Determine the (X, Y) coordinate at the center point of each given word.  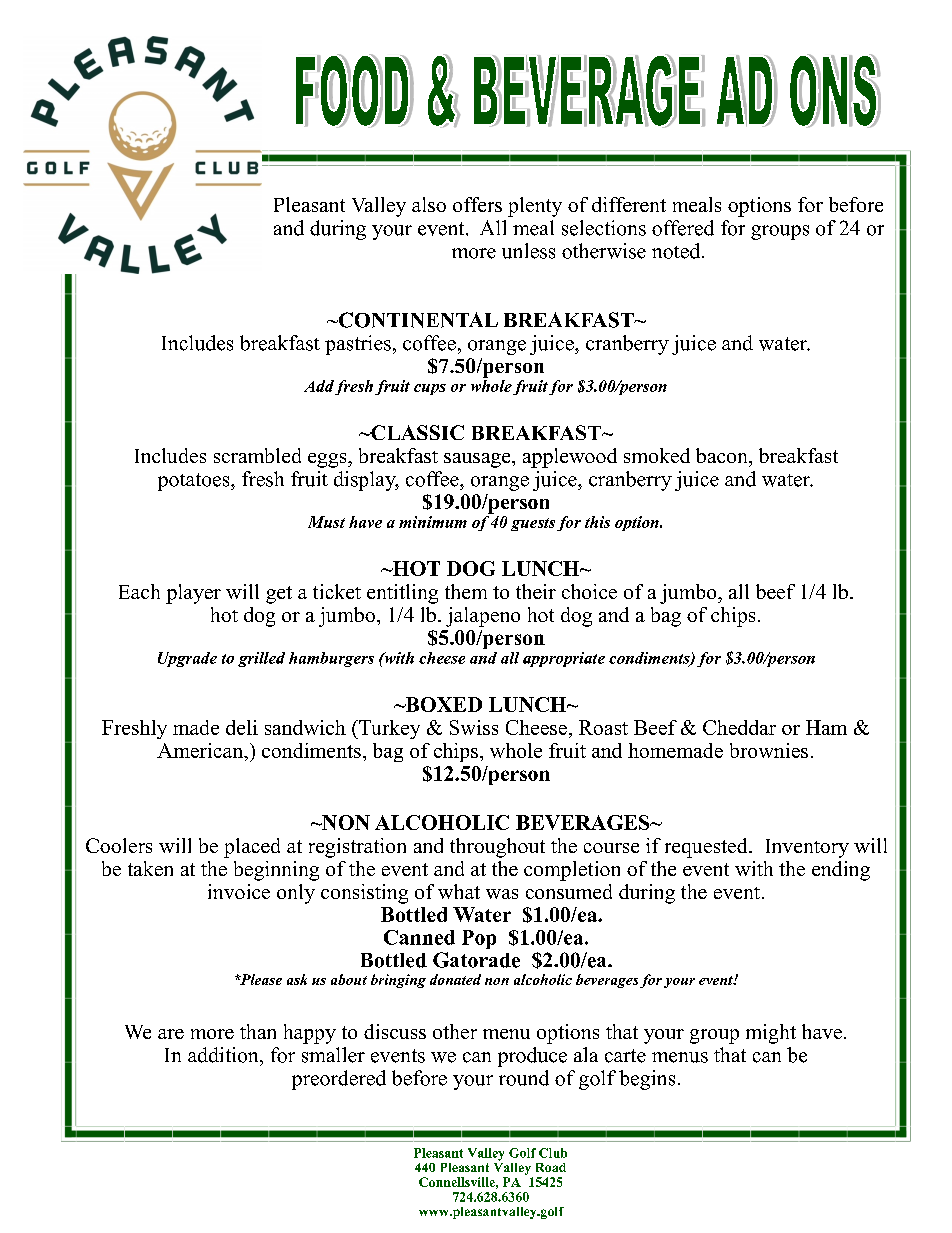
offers (477, 204)
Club (553, 1153)
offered (683, 228)
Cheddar (739, 727)
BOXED (442, 704)
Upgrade (187, 659)
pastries (358, 345)
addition (224, 1055)
